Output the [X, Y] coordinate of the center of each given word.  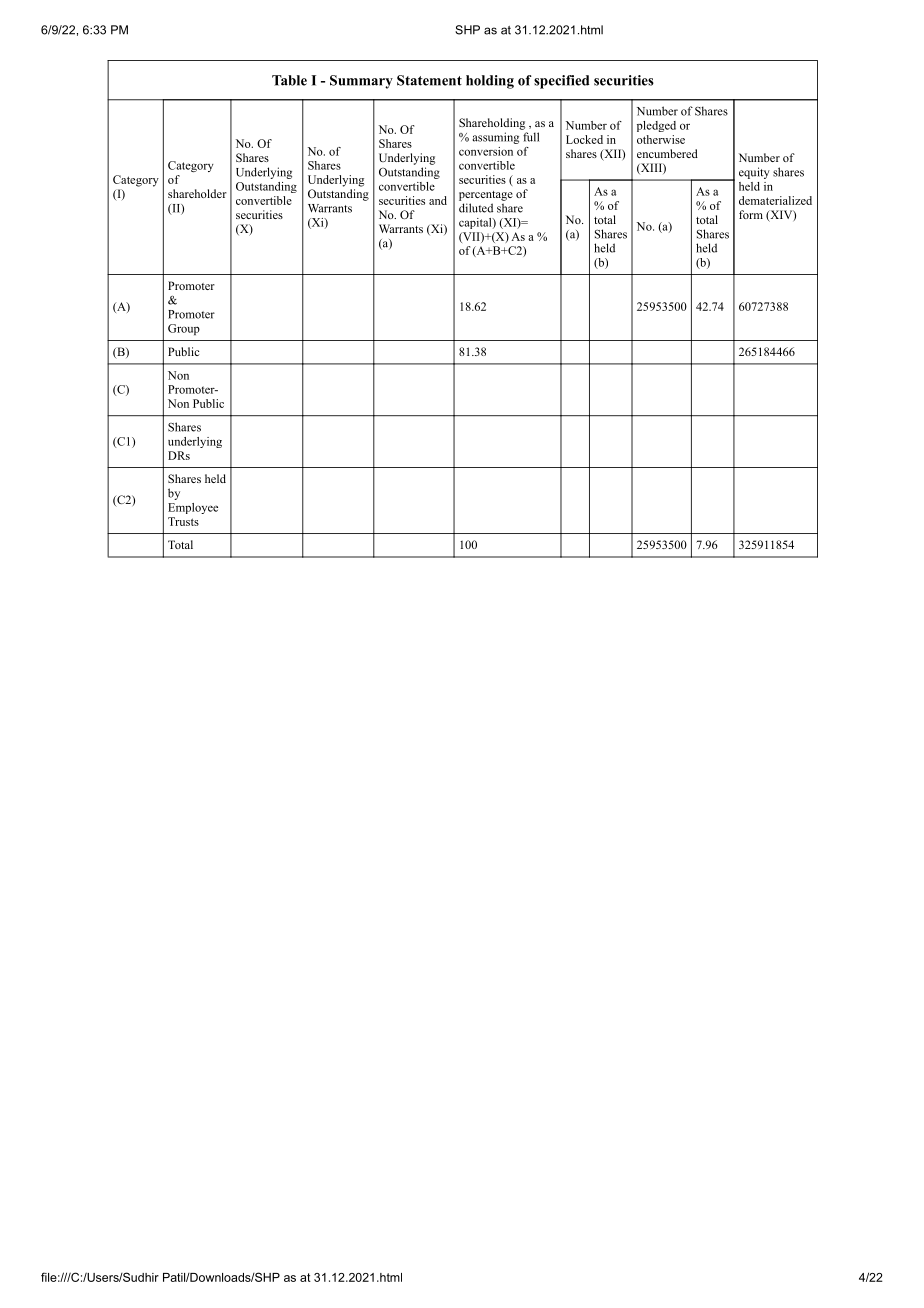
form [751, 214]
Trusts [183, 521]
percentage [486, 196]
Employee [193, 508]
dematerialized [775, 200]
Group [184, 329]
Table [289, 80]
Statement [429, 80]
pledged [656, 126]
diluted [476, 208]
